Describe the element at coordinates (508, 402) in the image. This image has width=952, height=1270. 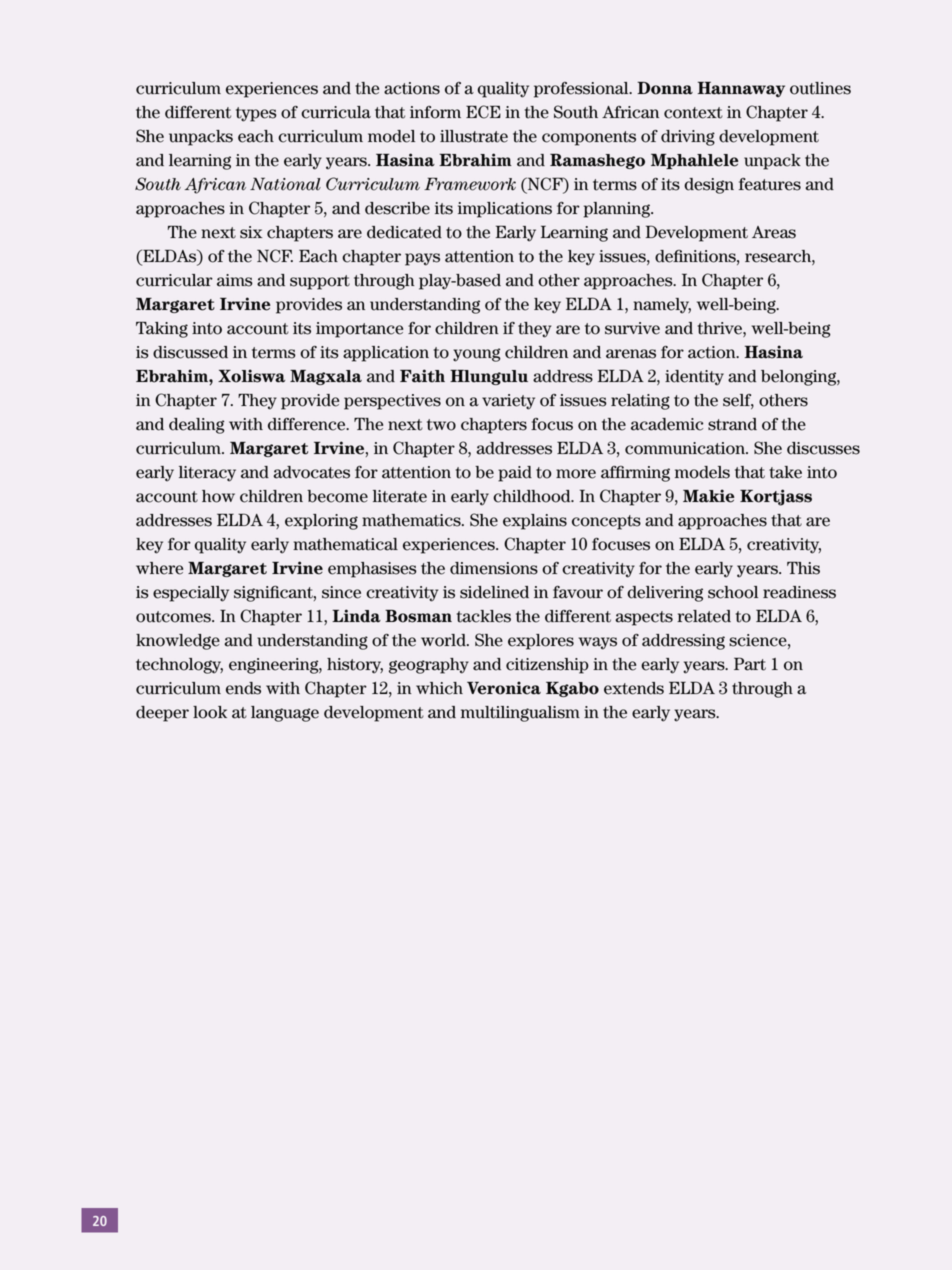
I see `variety` at that location.
